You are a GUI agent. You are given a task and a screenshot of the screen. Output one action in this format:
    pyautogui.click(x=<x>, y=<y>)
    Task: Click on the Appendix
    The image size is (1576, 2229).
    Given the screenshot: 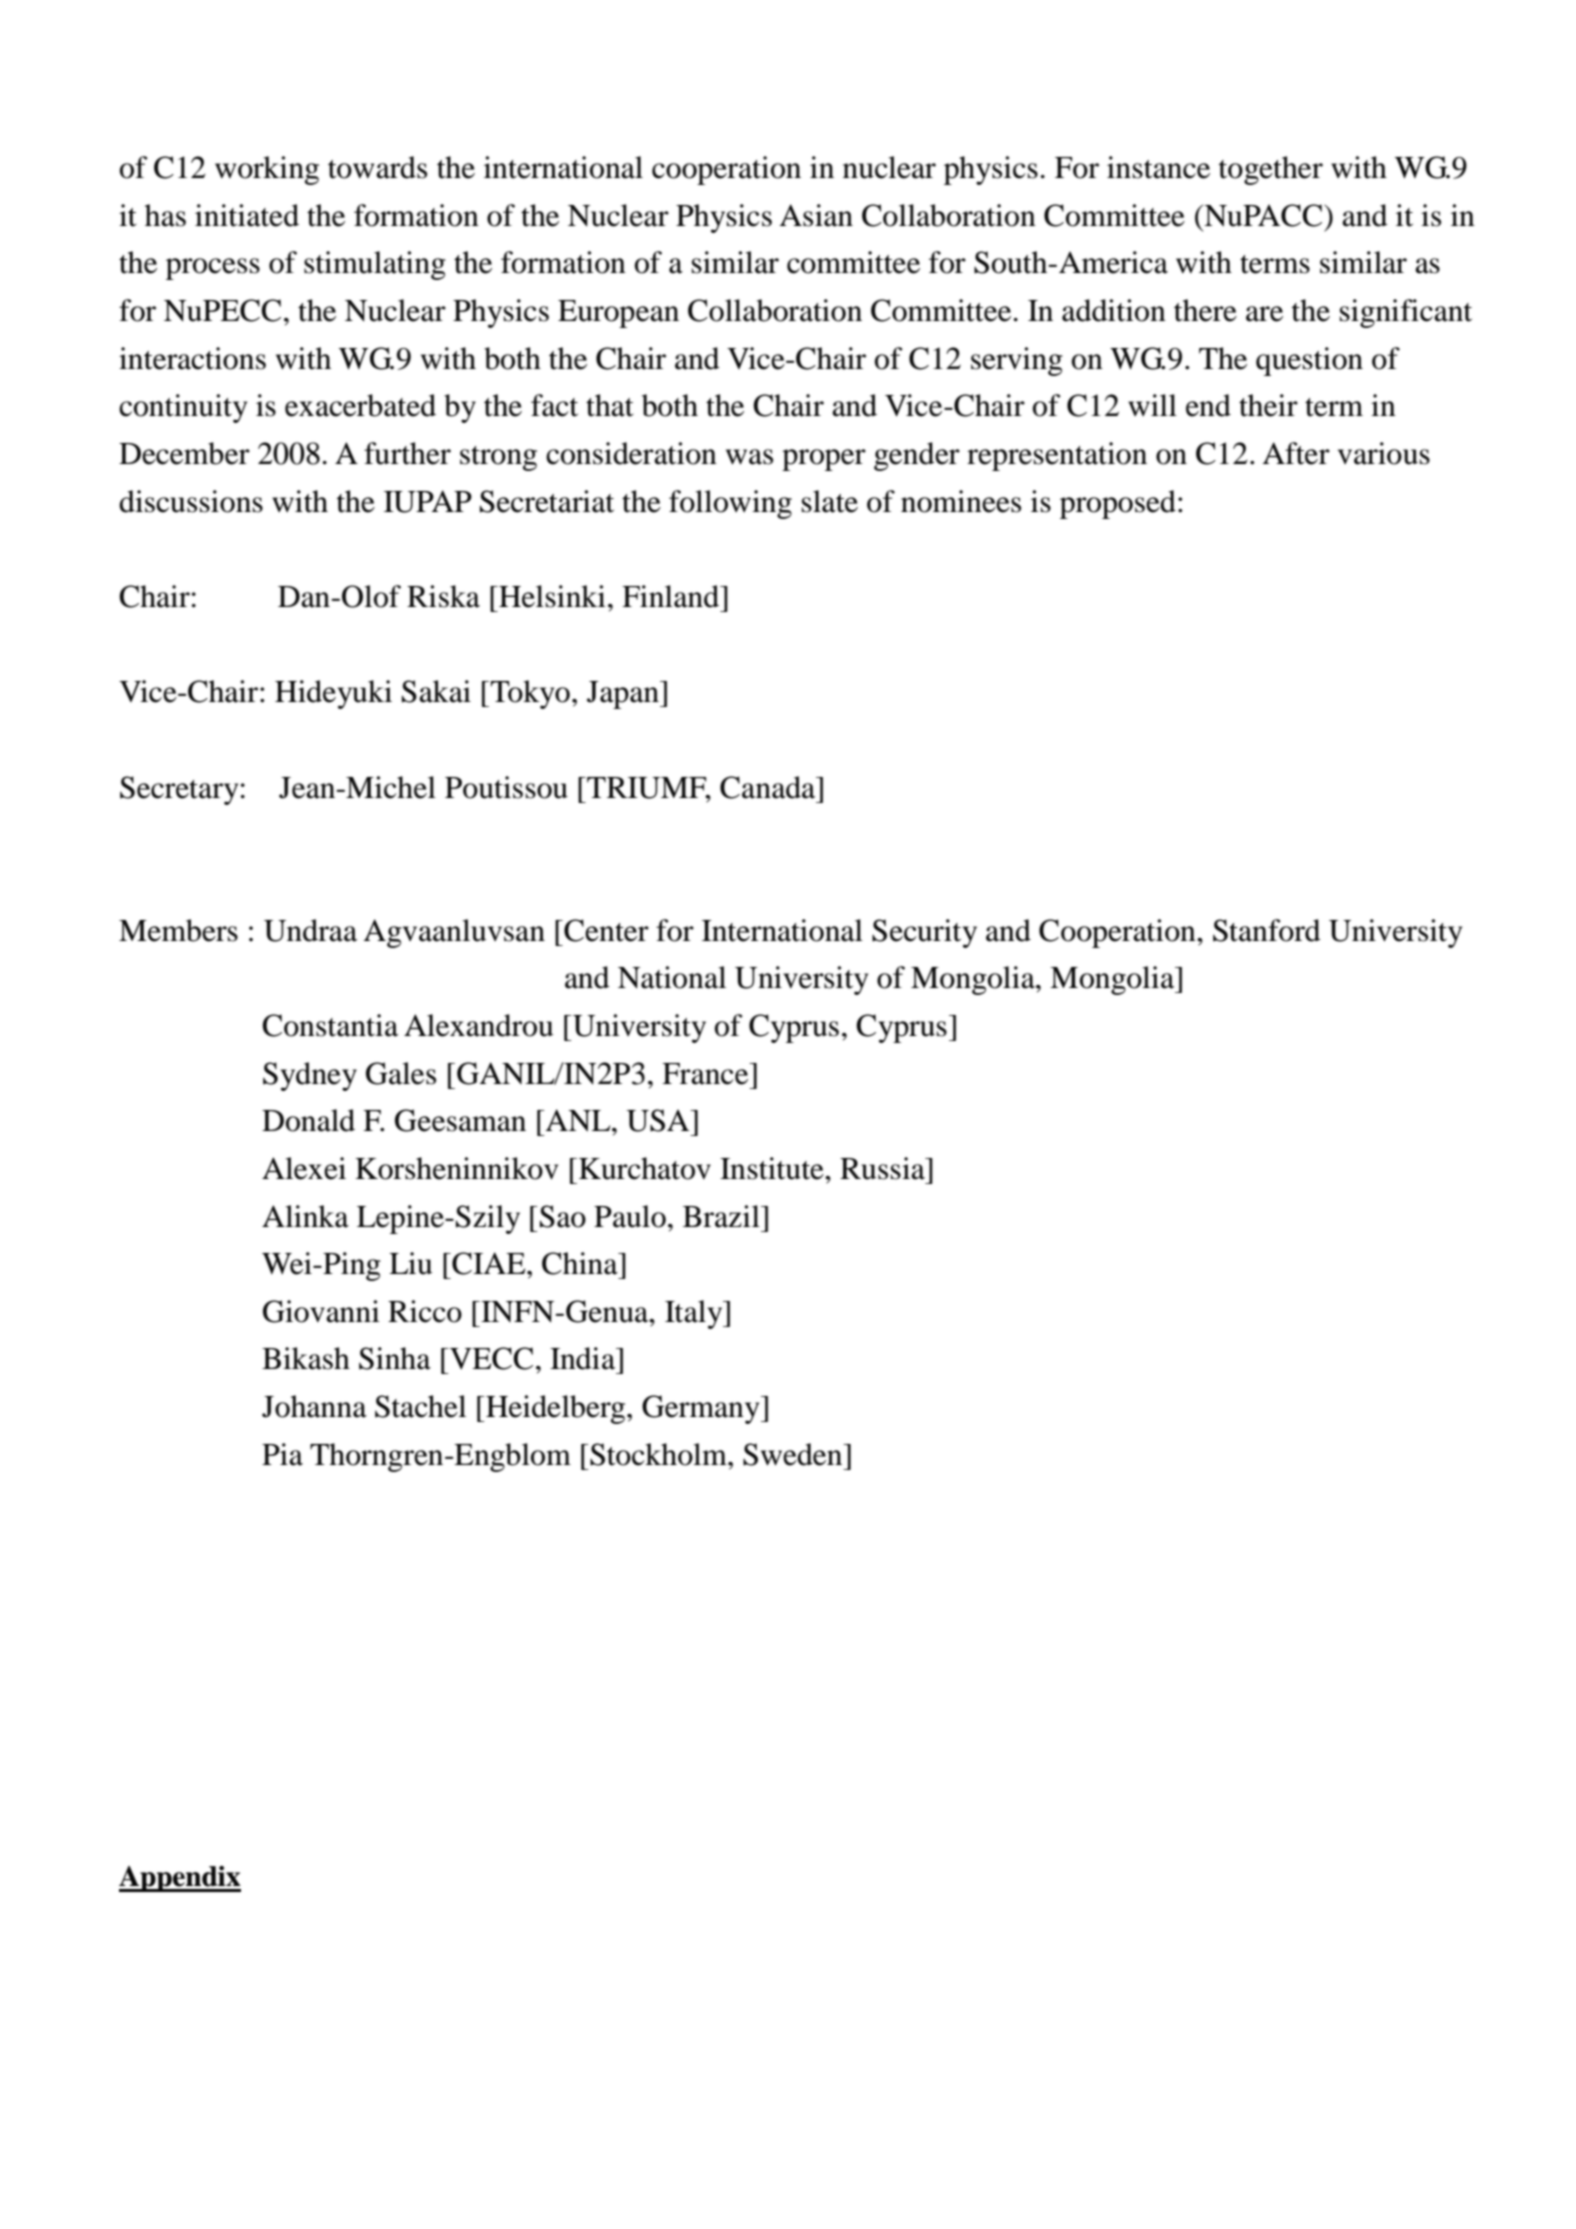 What is the action you would take?
    pyautogui.click(x=180, y=1879)
